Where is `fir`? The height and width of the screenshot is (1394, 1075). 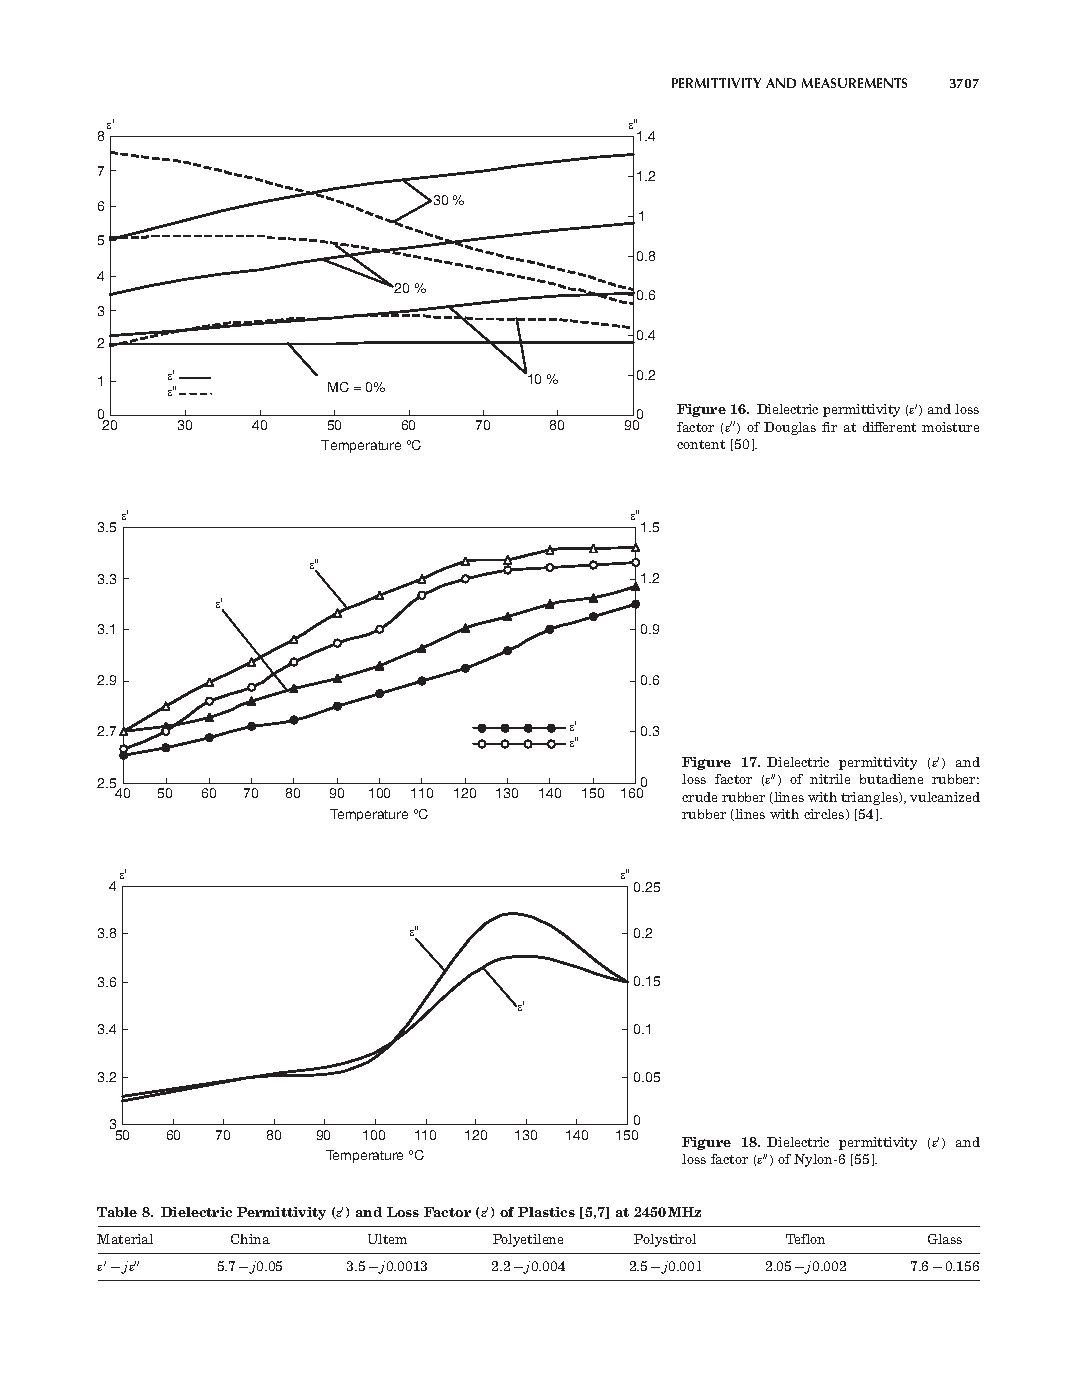 fir is located at coordinates (829, 427).
